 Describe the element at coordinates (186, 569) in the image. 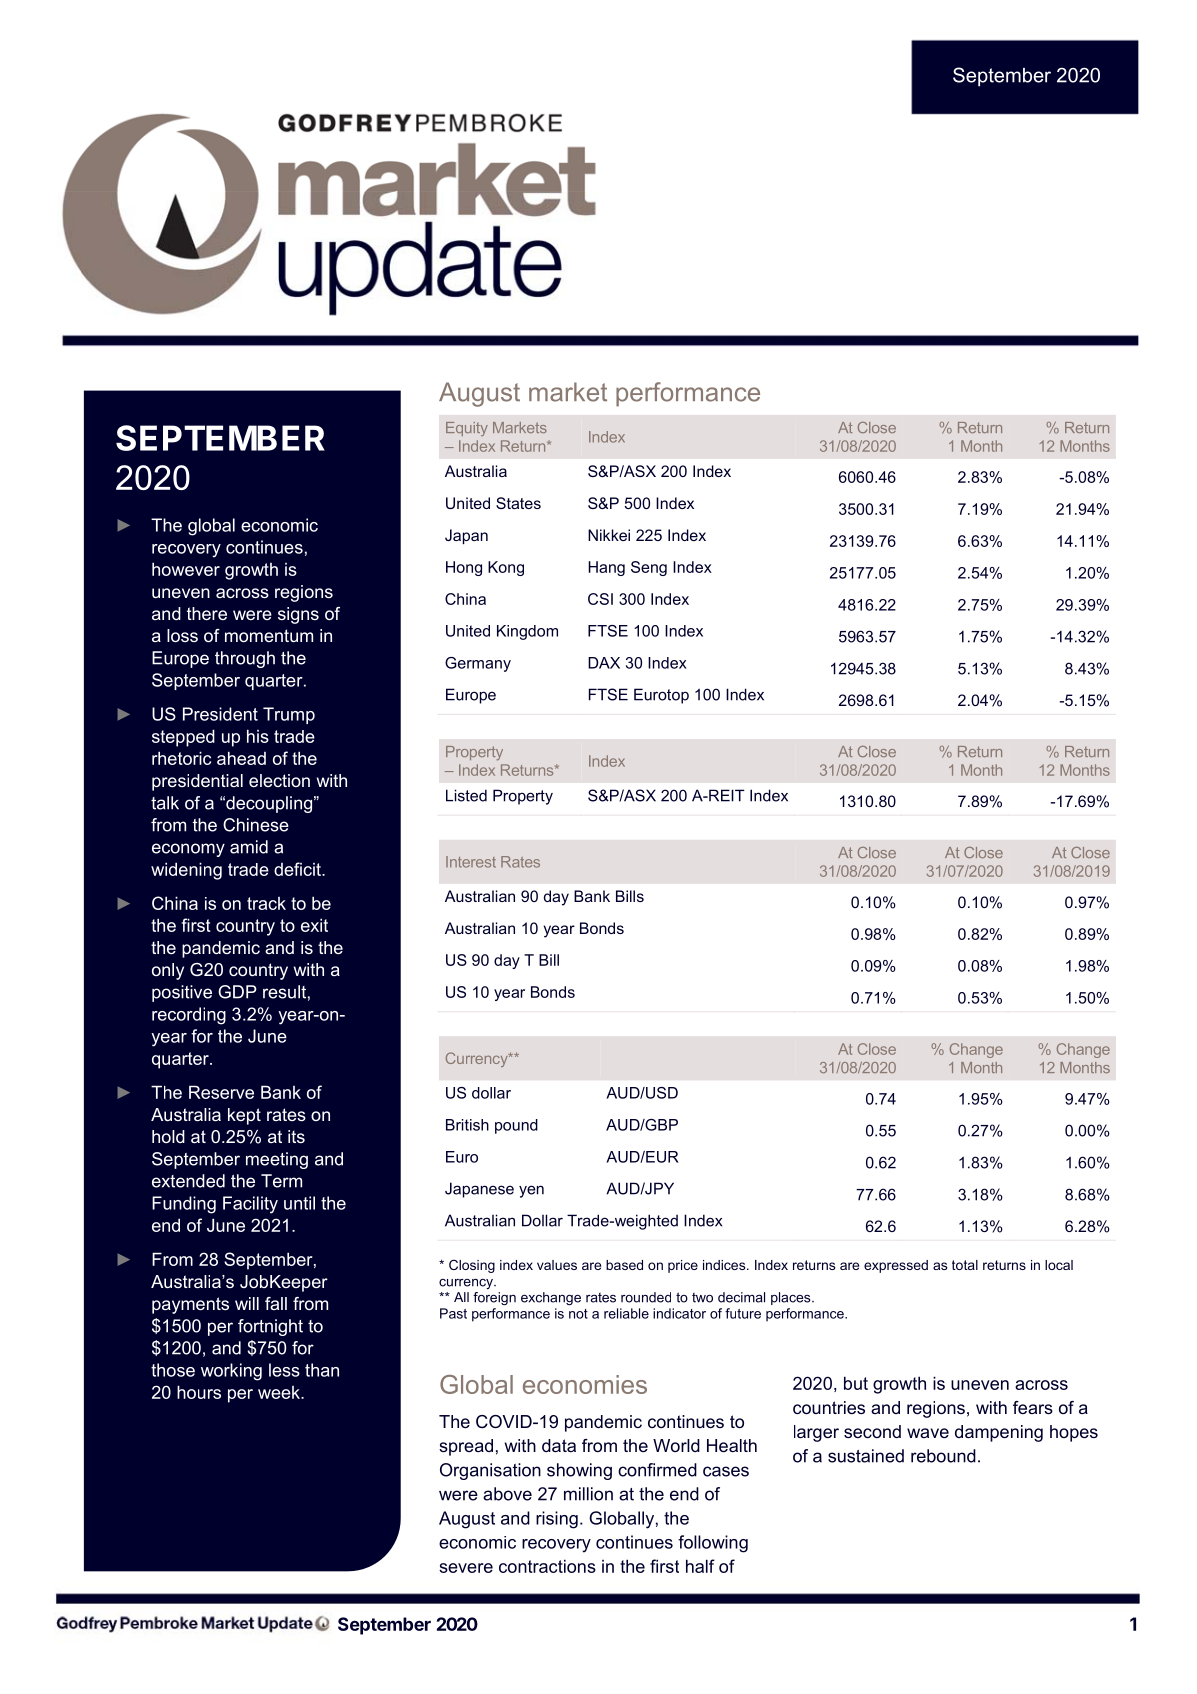

I see `however` at that location.
